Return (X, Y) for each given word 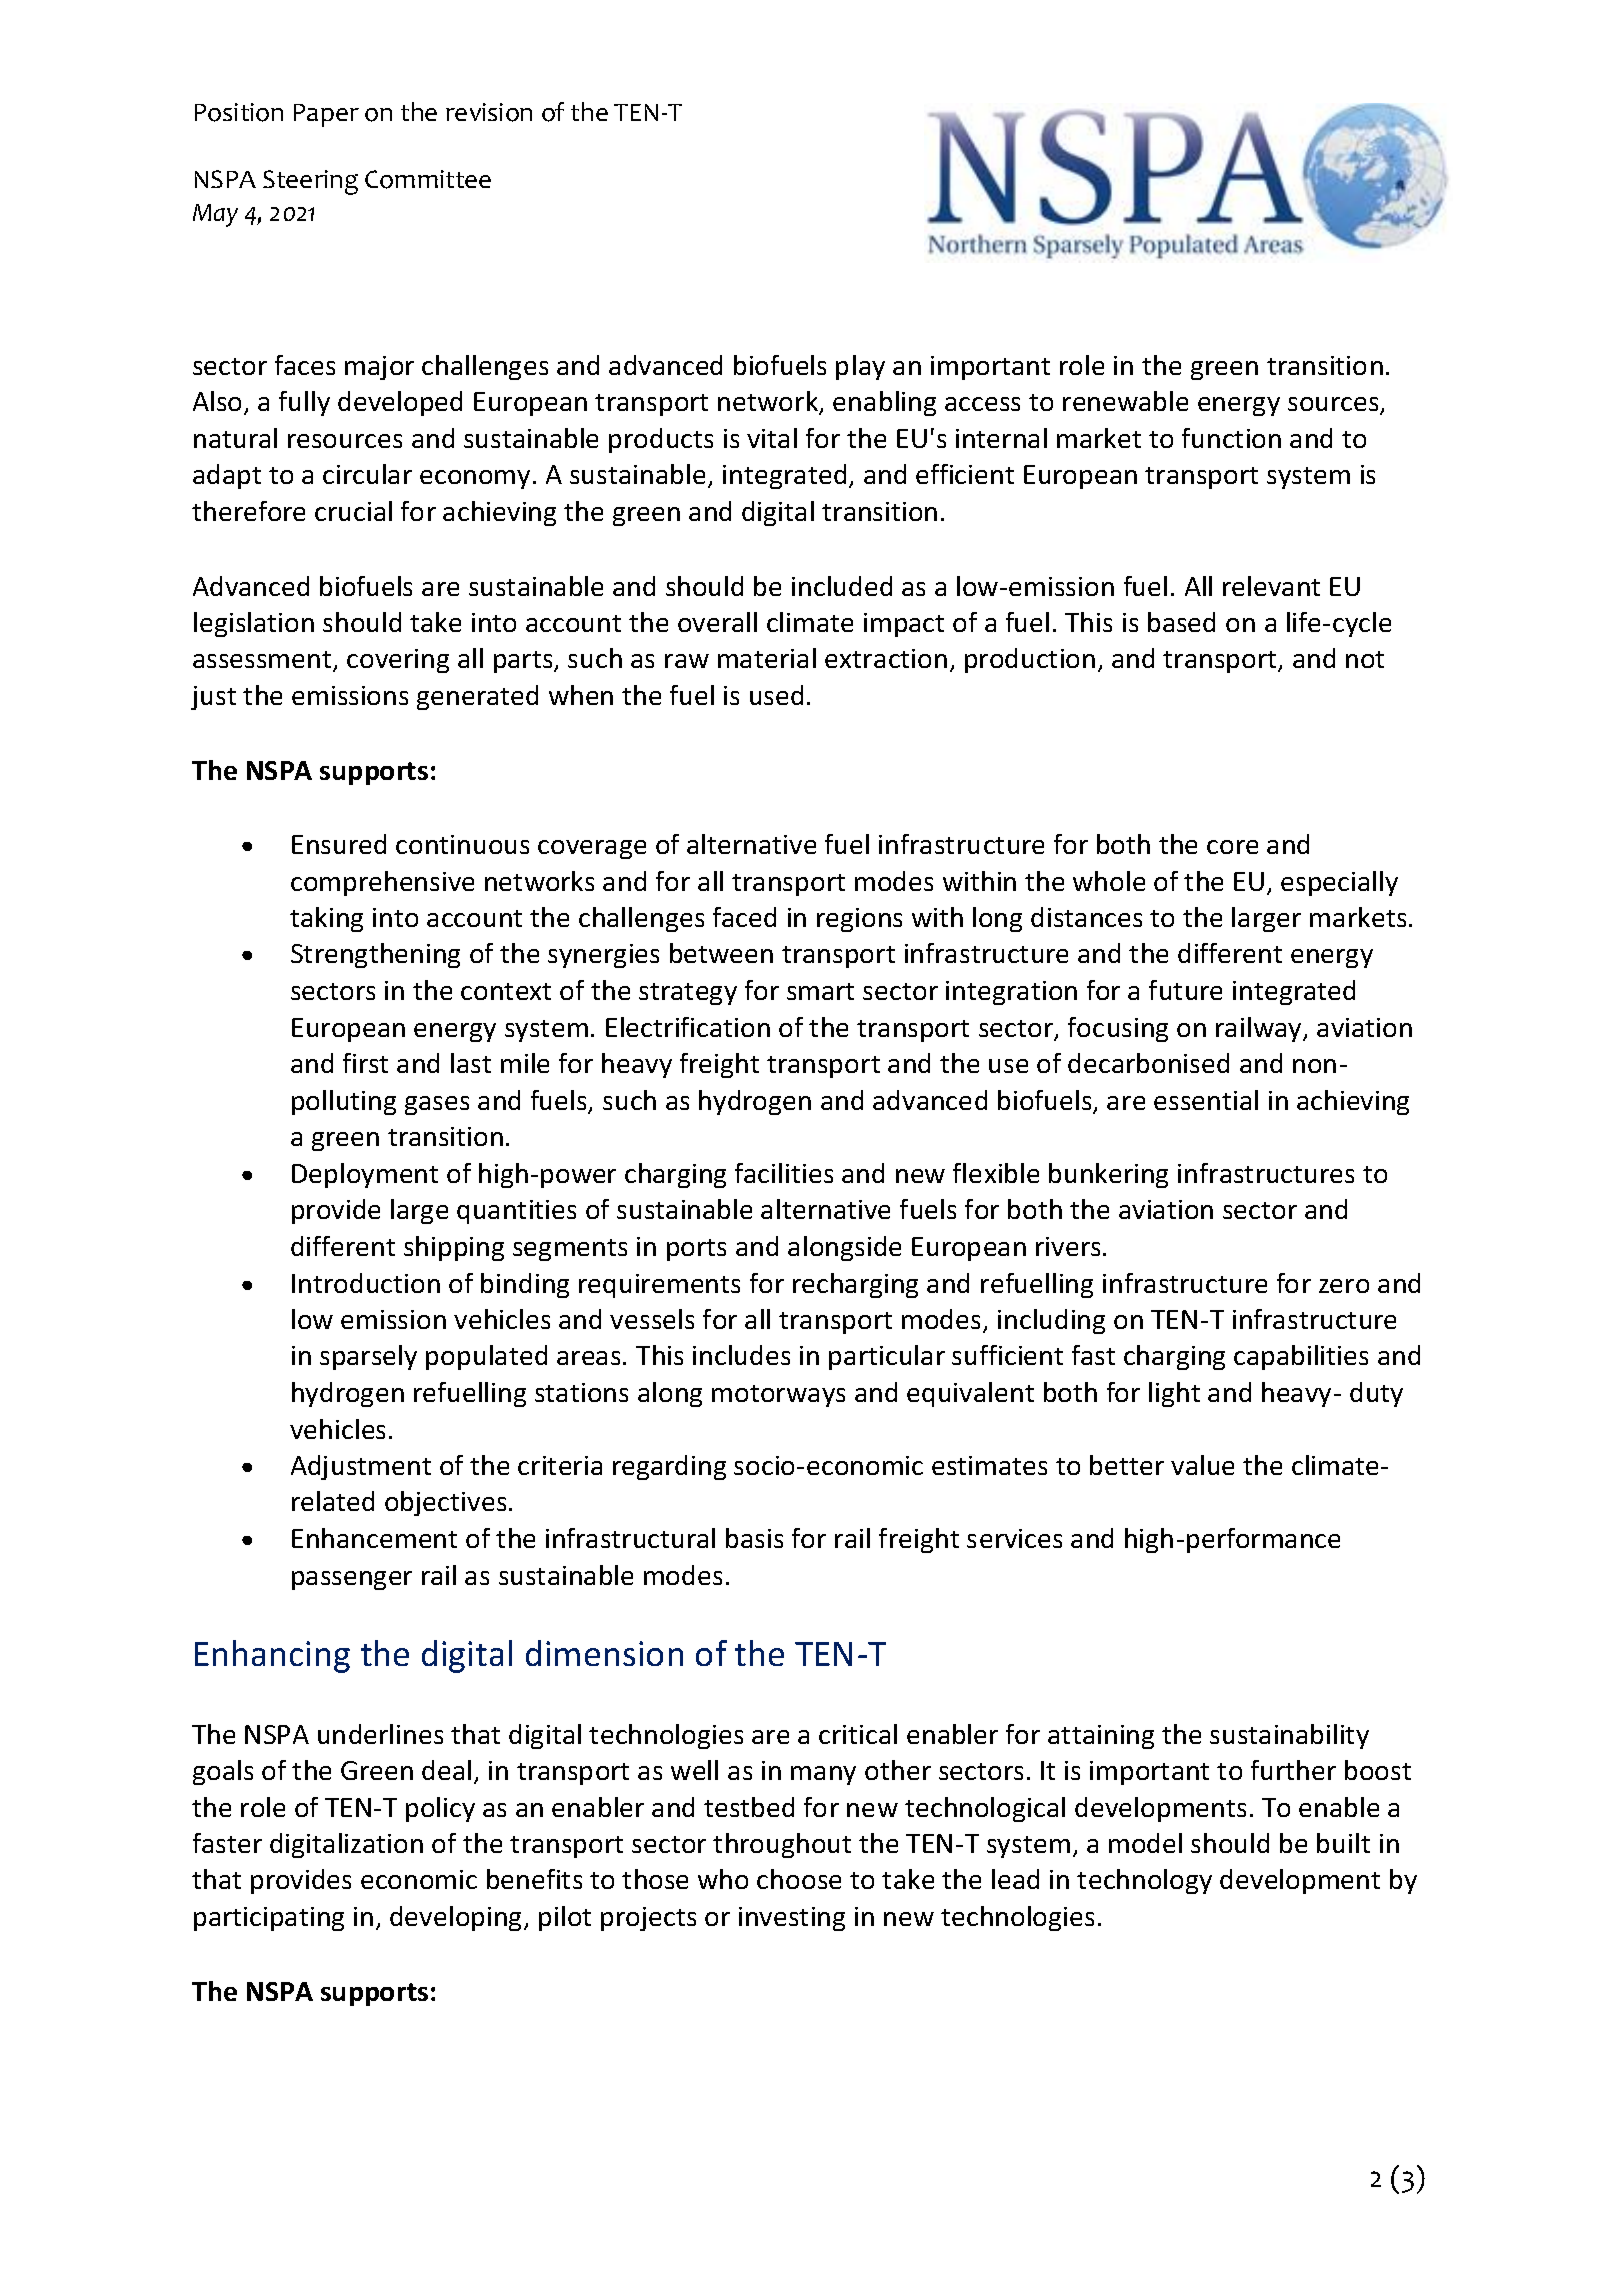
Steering (310, 182)
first (365, 1063)
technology (1144, 1881)
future (1185, 990)
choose (799, 1879)
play (860, 367)
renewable (1125, 401)
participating (269, 1919)
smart (820, 991)
